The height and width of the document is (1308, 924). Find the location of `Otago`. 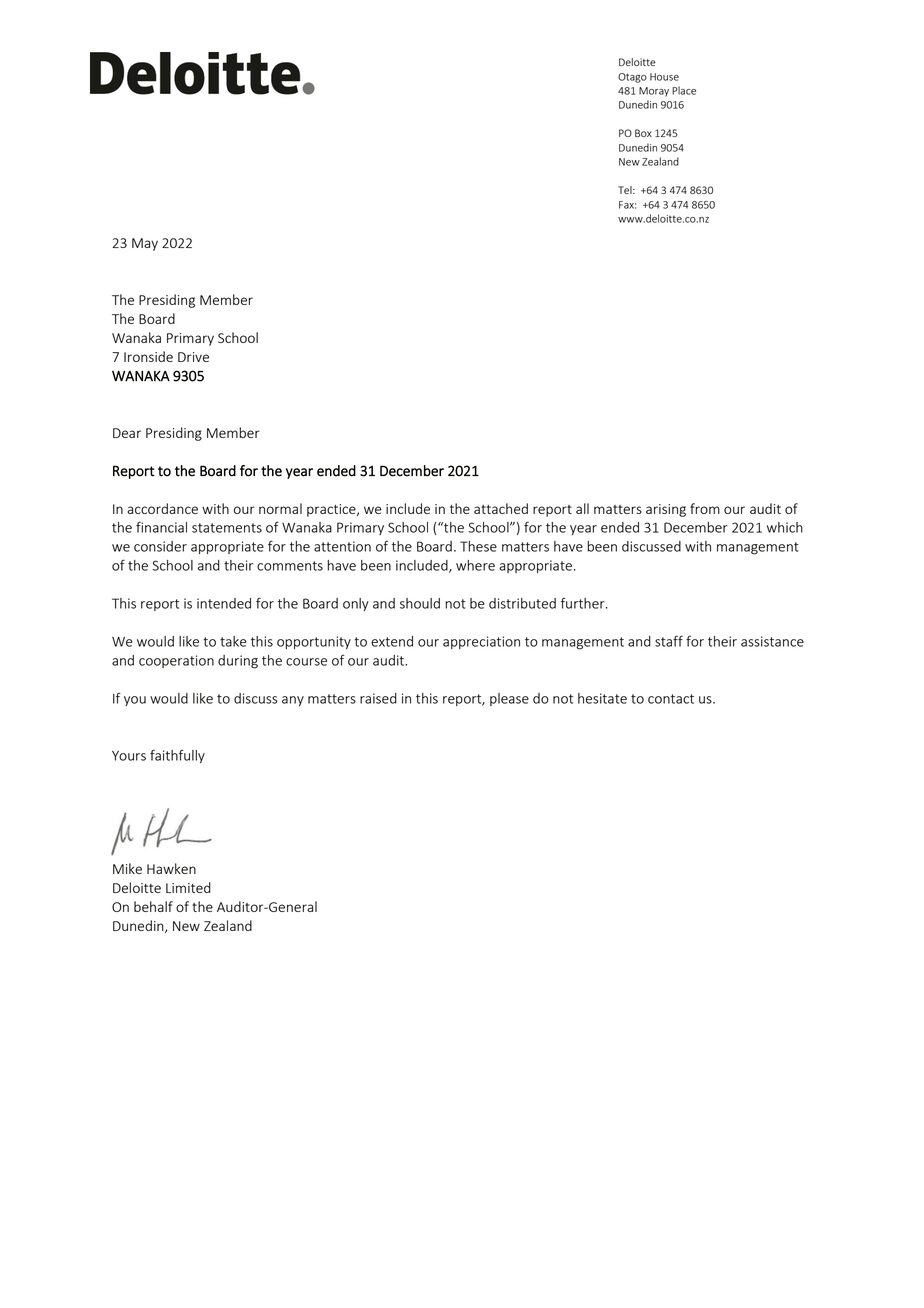

Otago is located at coordinates (632, 78).
